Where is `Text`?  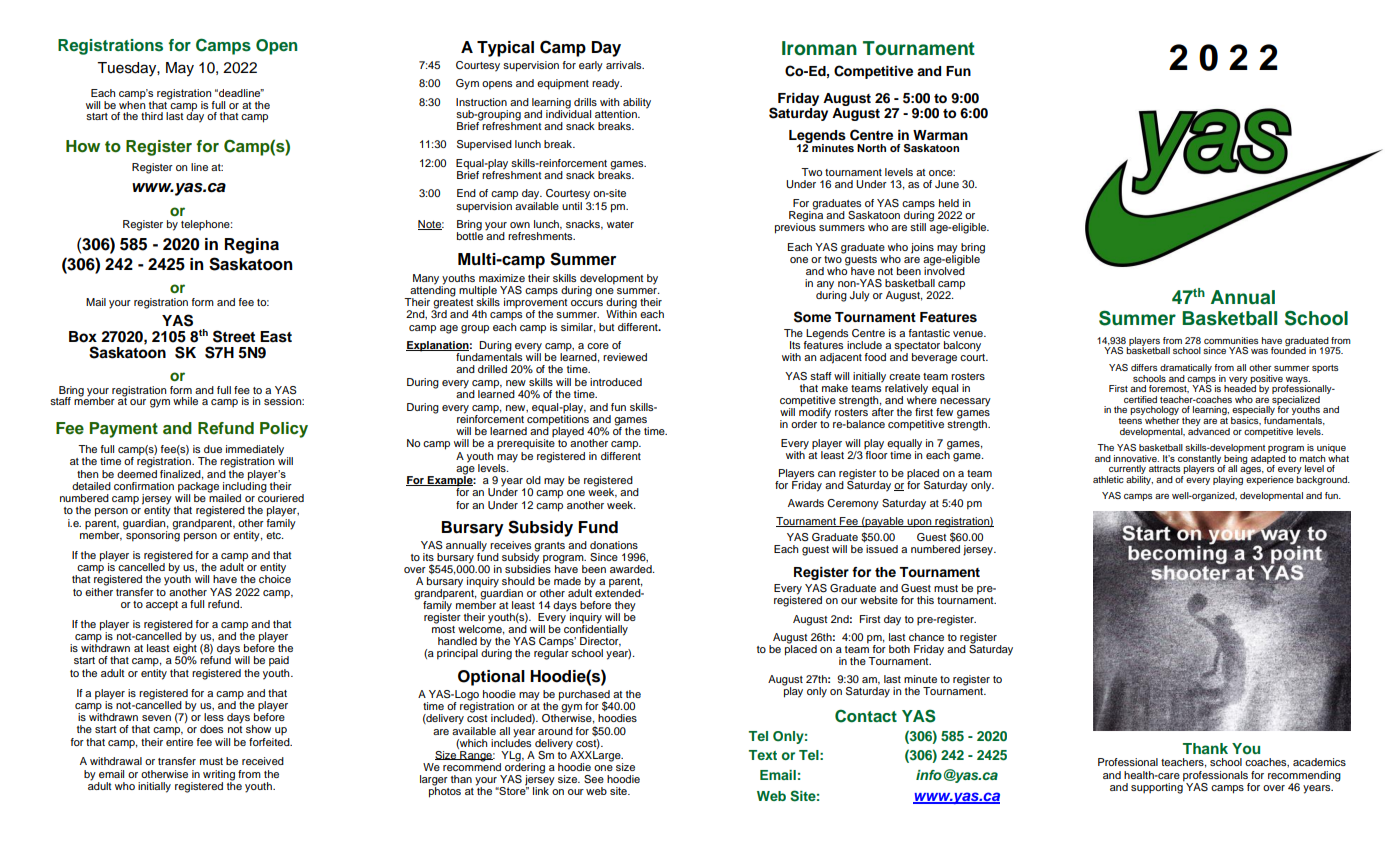 Text is located at coordinates (763, 755).
